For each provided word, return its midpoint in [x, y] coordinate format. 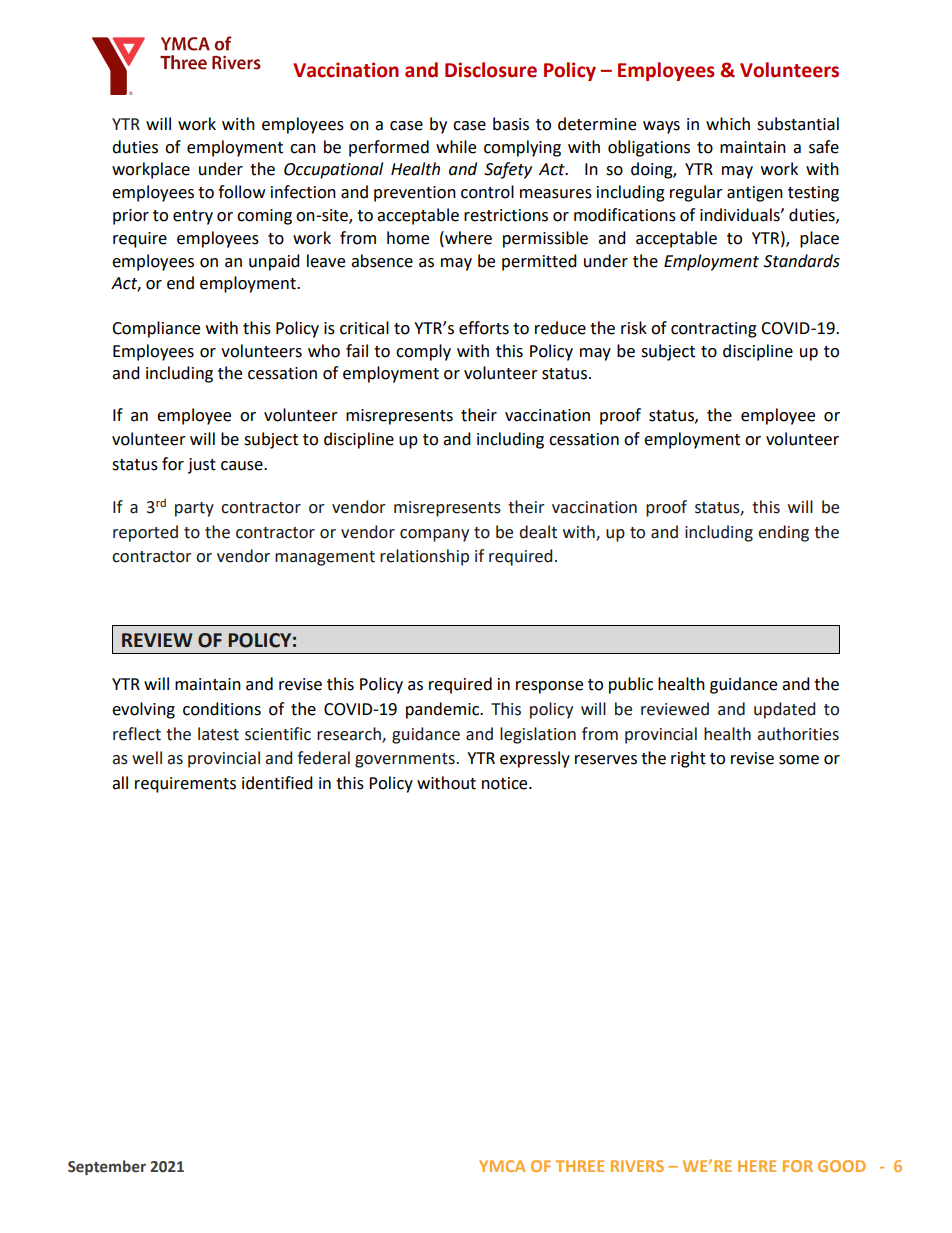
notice [506, 783]
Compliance [156, 329]
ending [783, 533]
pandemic [443, 710]
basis [511, 124]
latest [218, 734]
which [728, 124]
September [107, 1167]
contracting [714, 330]
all [120, 783]
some [799, 760]
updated [784, 710]
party [194, 509]
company [434, 535]
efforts [484, 328]
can [303, 149]
